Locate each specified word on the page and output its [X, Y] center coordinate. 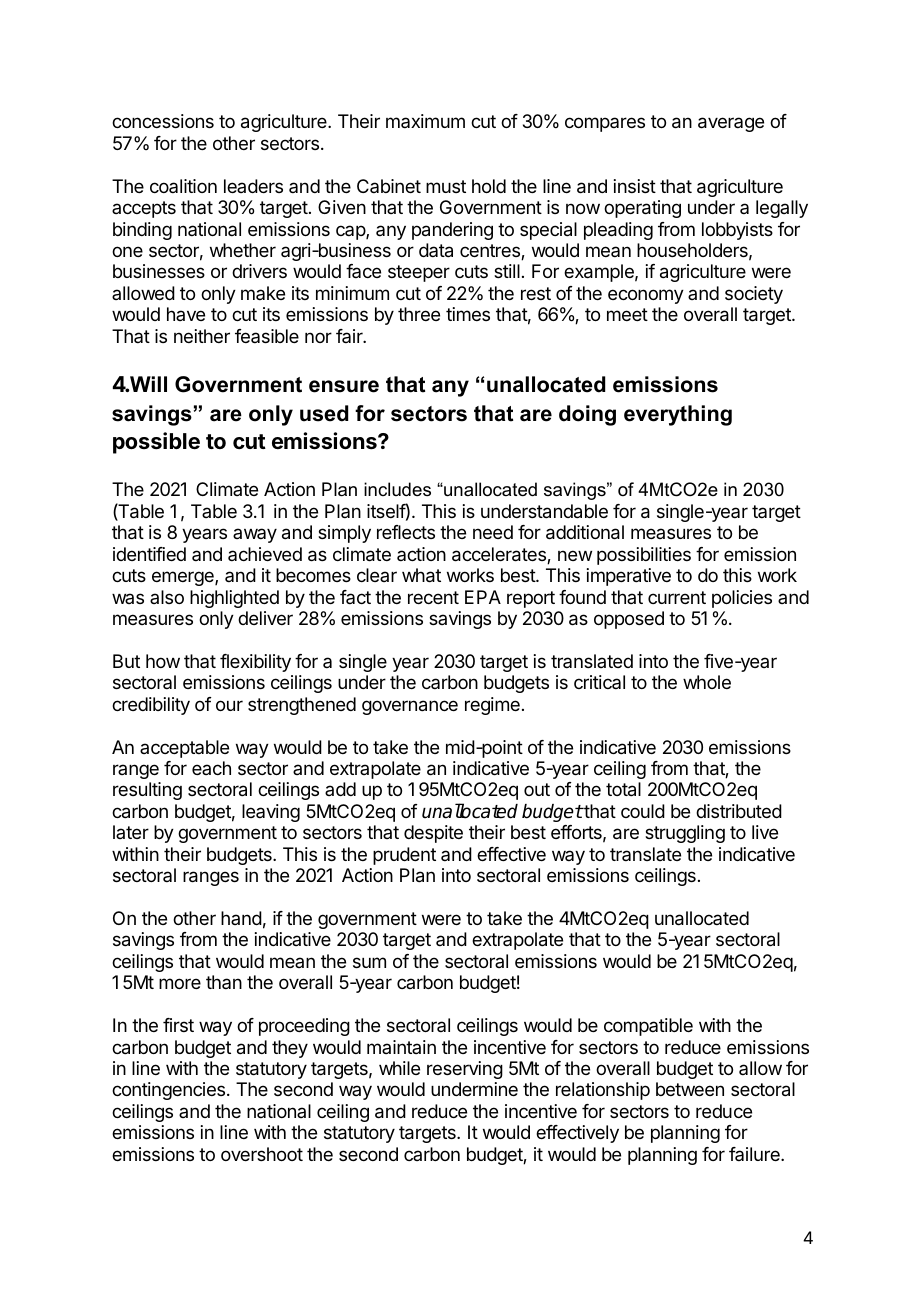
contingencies [170, 1091]
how [163, 661]
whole [707, 682]
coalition [183, 186]
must [446, 186]
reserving [465, 1070]
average [731, 124]
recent [433, 597]
